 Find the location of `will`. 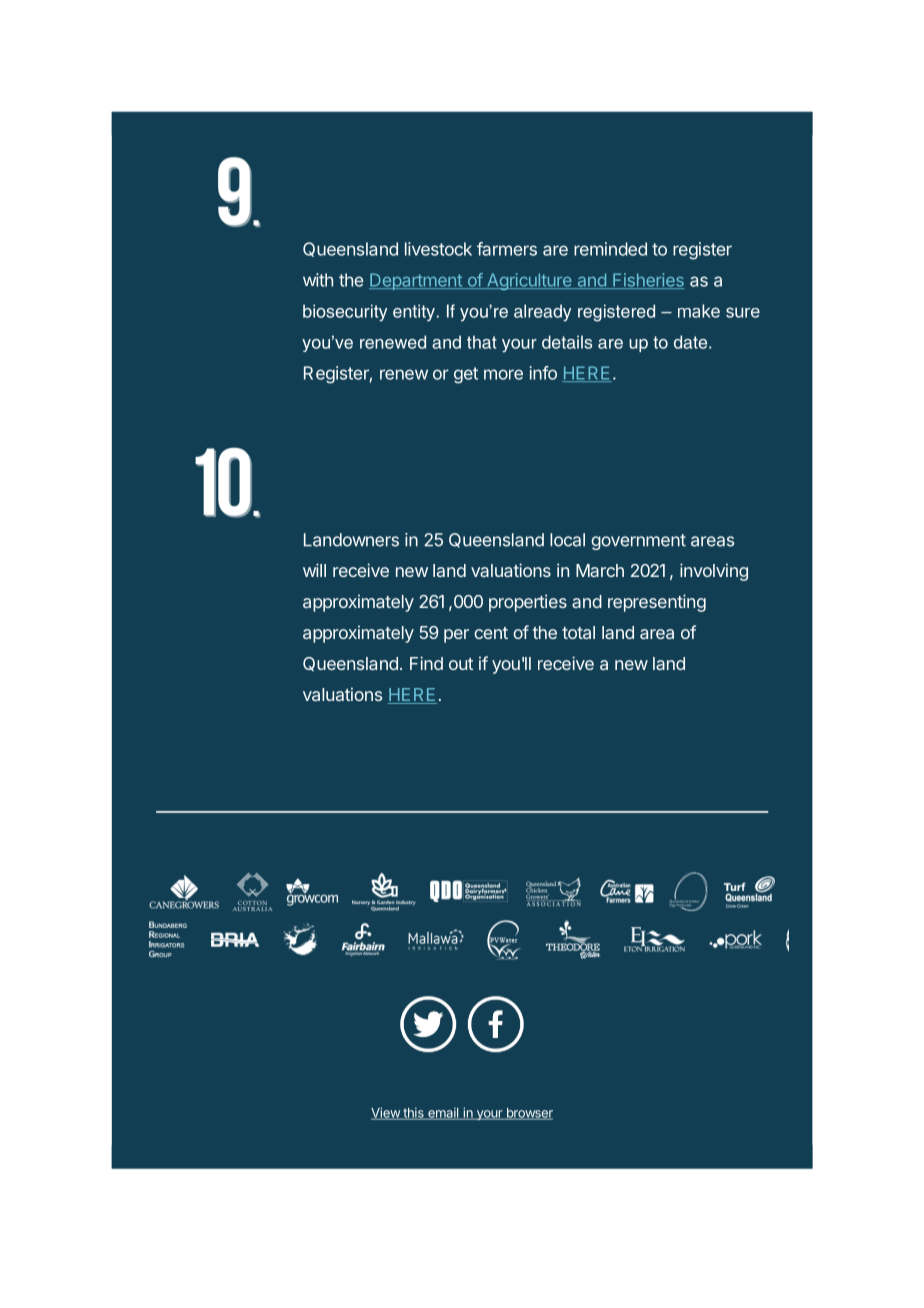

will is located at coordinates (314, 570).
